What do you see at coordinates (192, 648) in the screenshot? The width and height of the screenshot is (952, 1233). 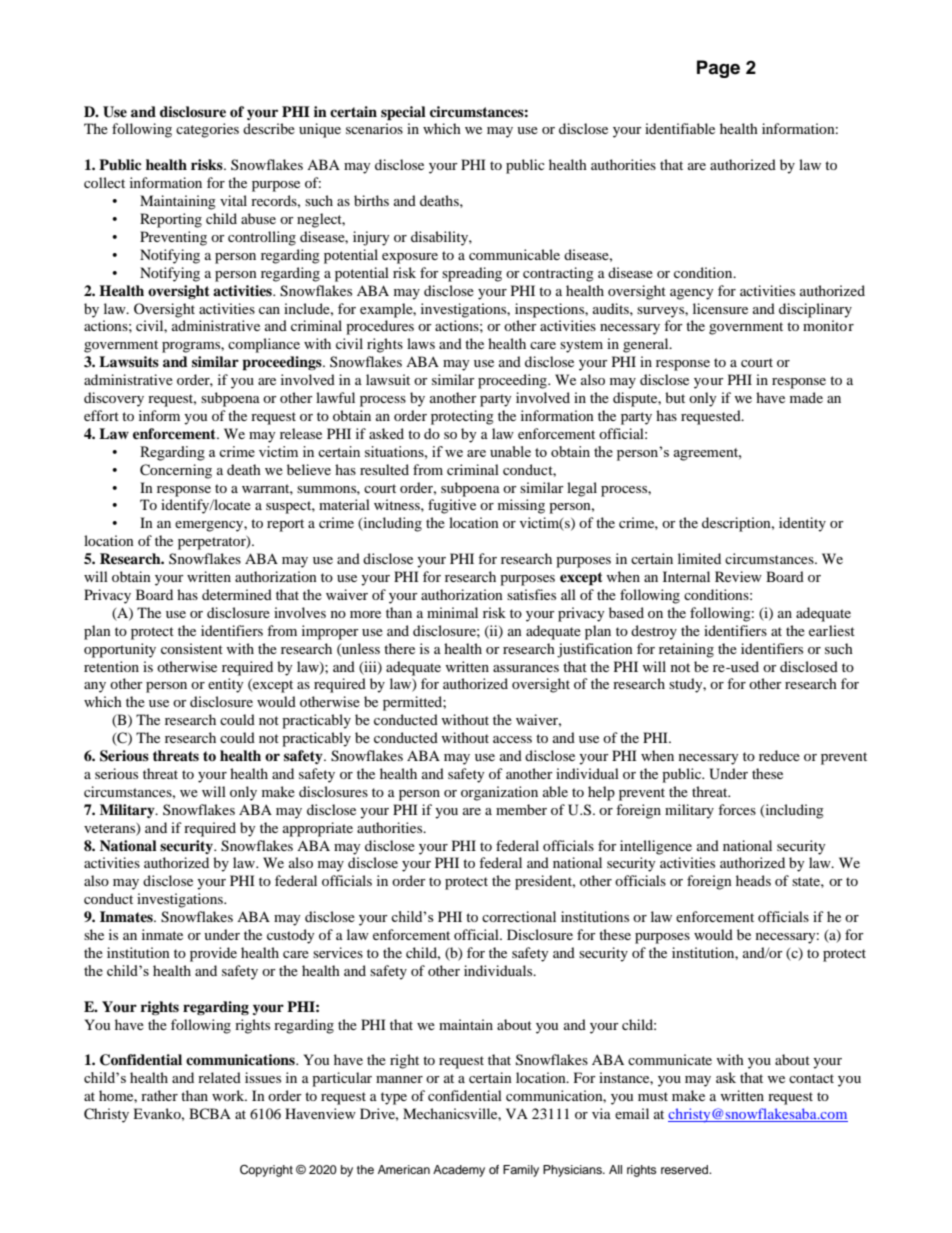 I see `consistent` at bounding box center [192, 648].
